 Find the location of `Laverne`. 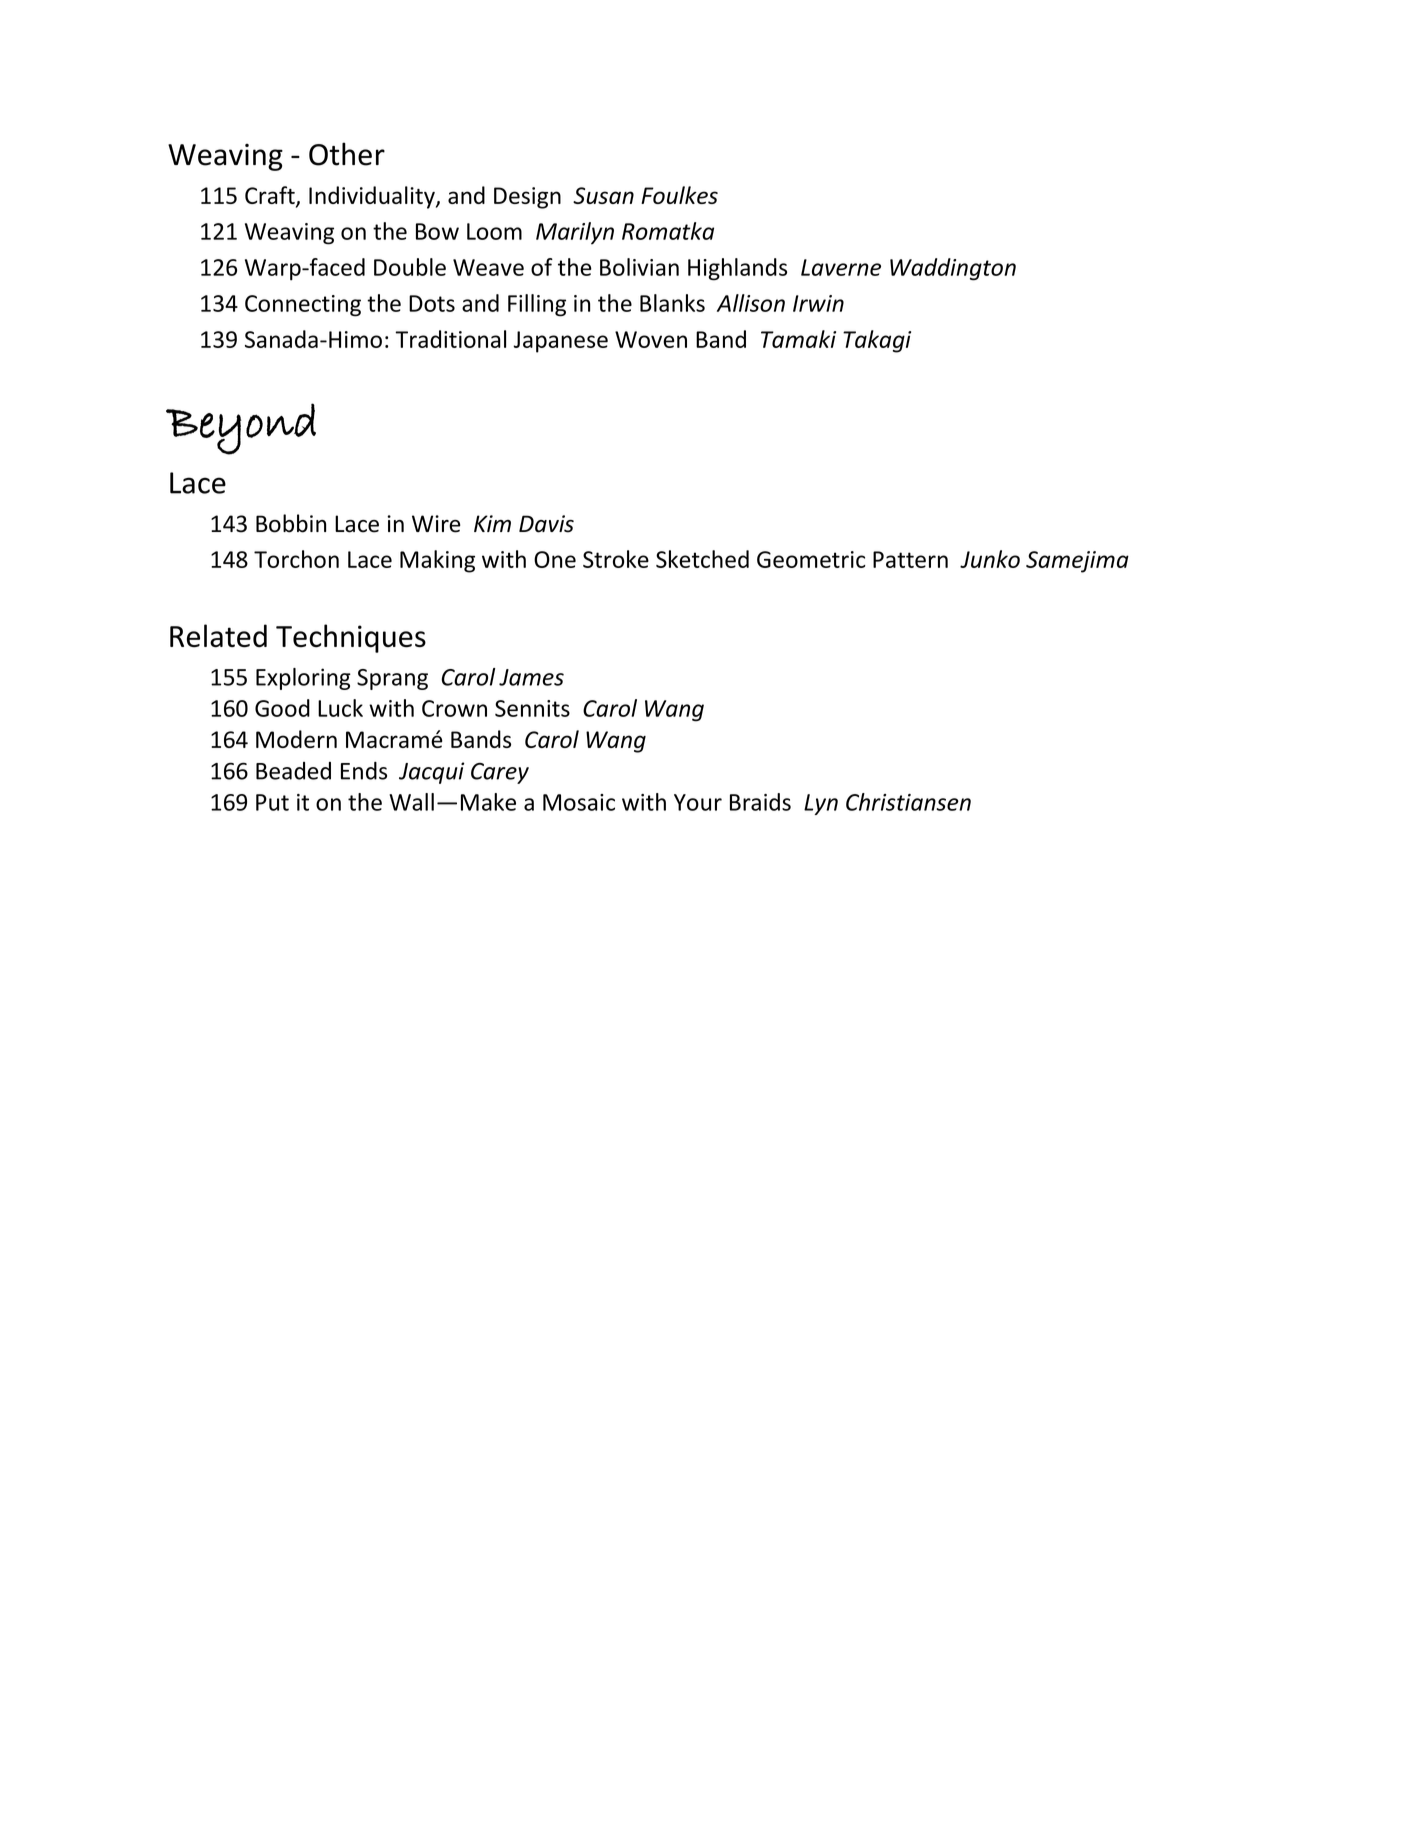

Laverne is located at coordinates (841, 267).
